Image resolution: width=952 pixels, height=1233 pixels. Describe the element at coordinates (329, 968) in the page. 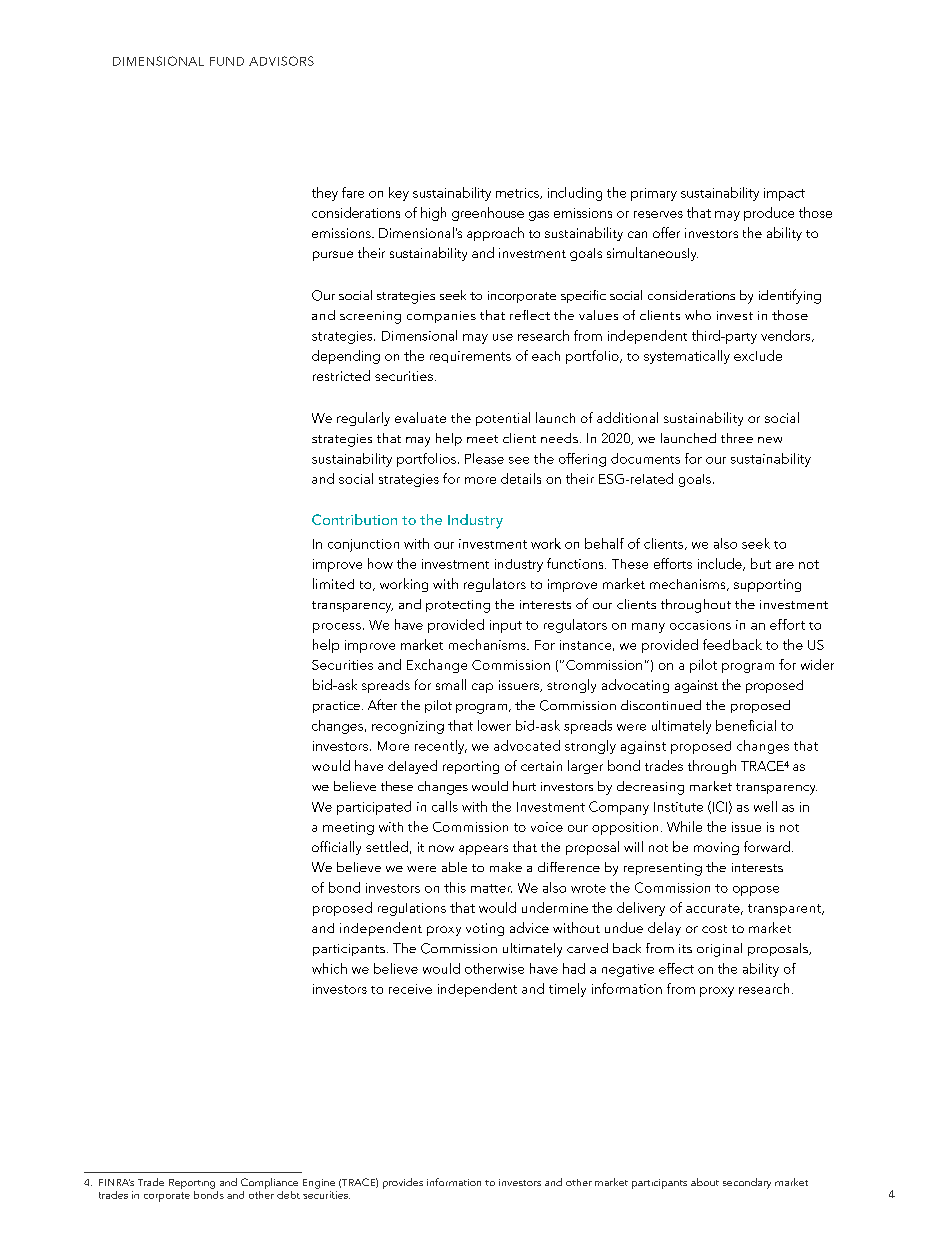

I see `which` at that location.
